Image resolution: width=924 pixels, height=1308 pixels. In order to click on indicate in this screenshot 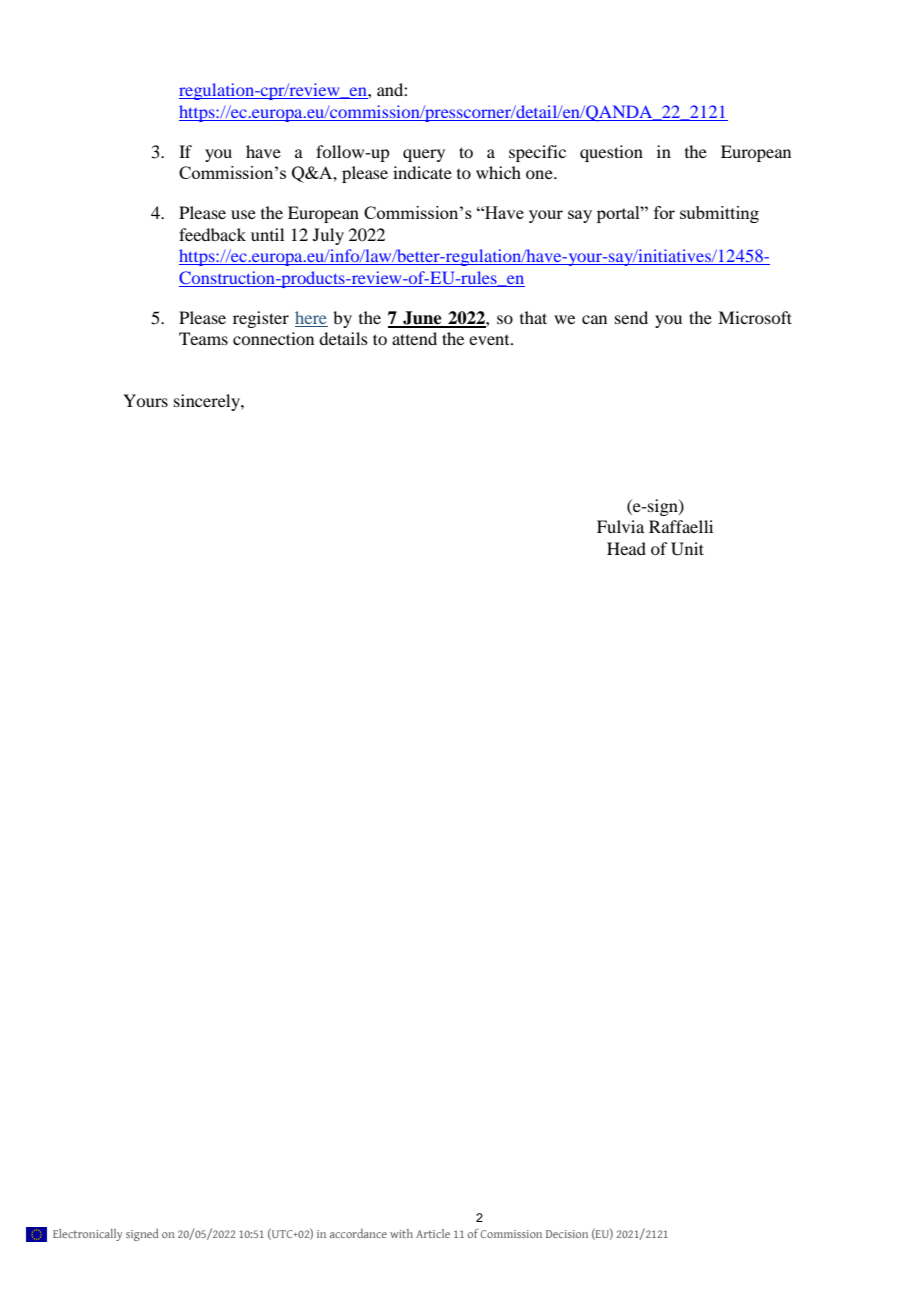, I will do `click(422, 172)`.
